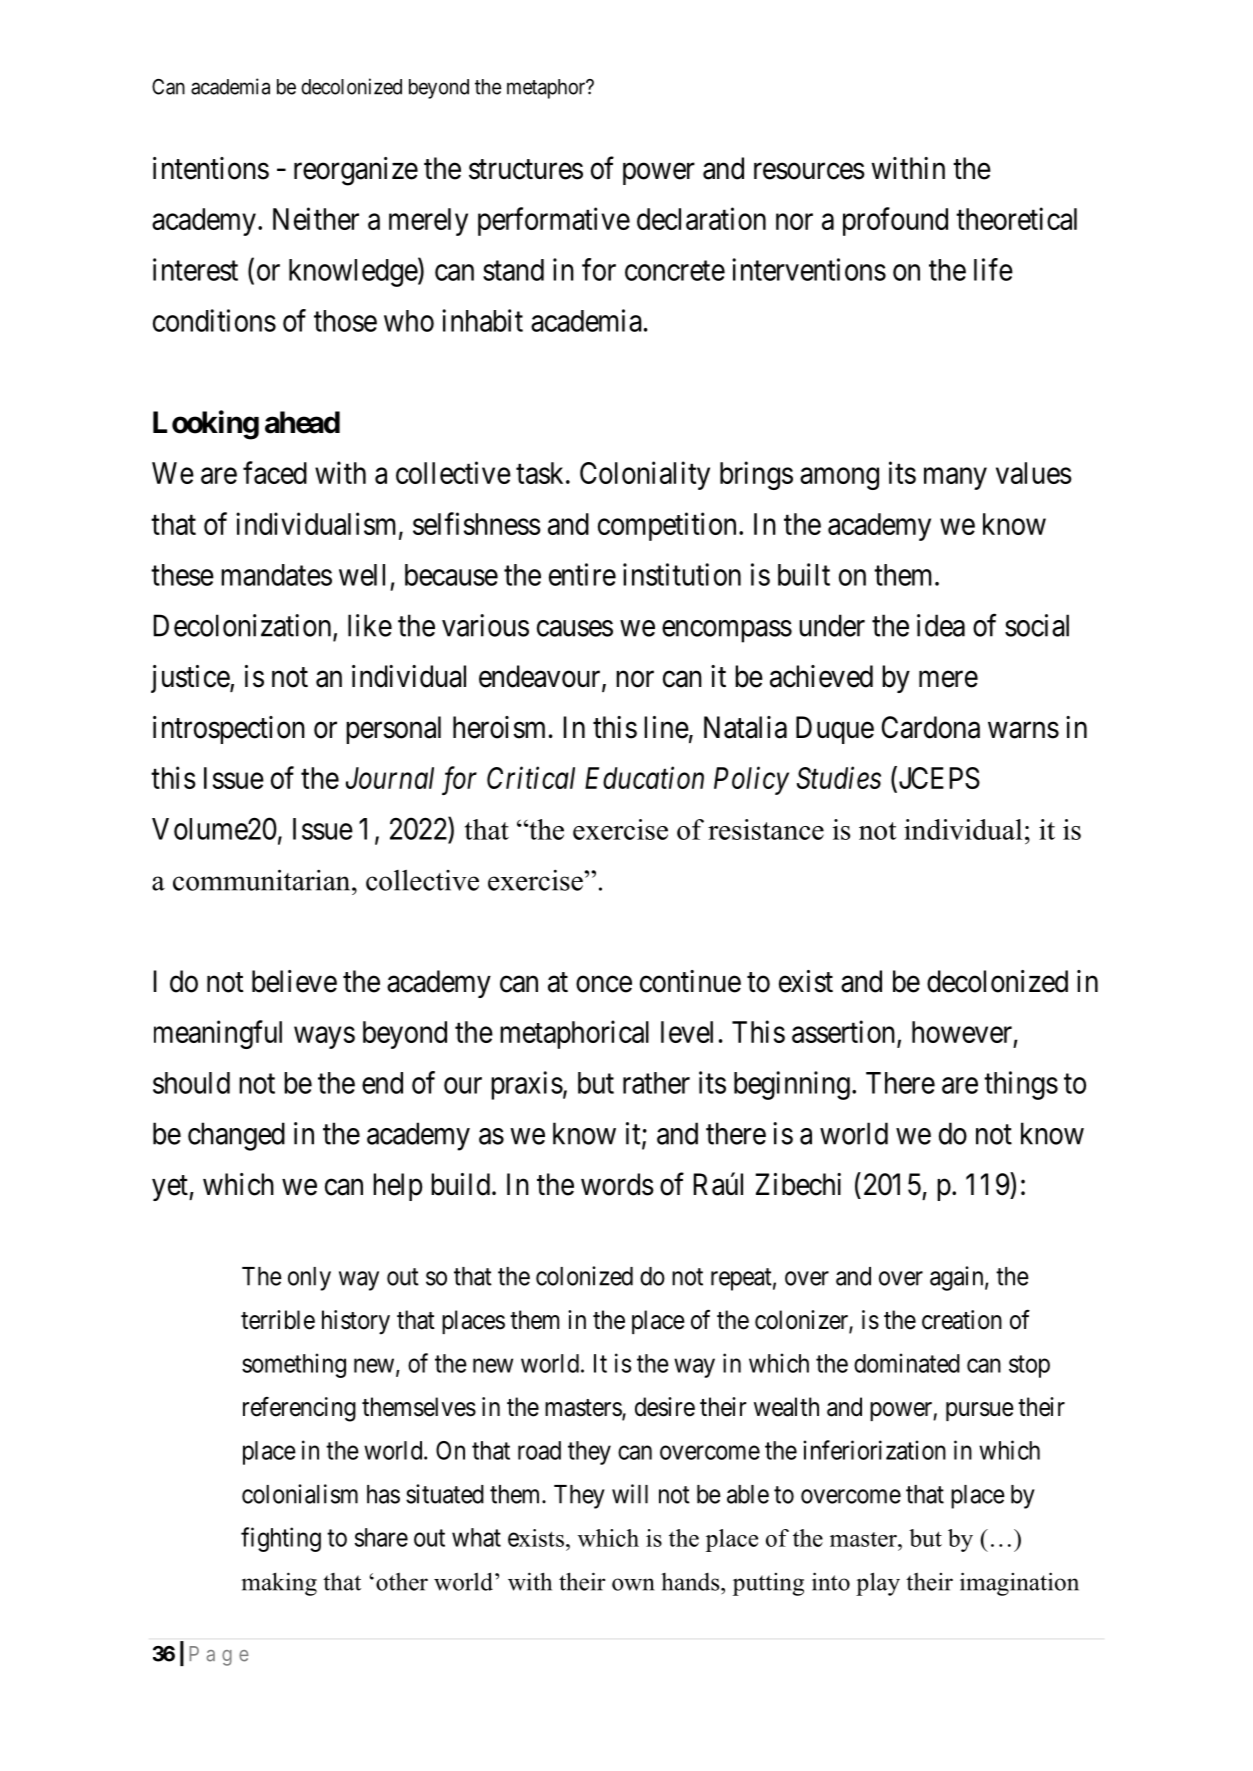 This screenshot has height=1771, width=1253. I want to click on idea, so click(941, 625).
